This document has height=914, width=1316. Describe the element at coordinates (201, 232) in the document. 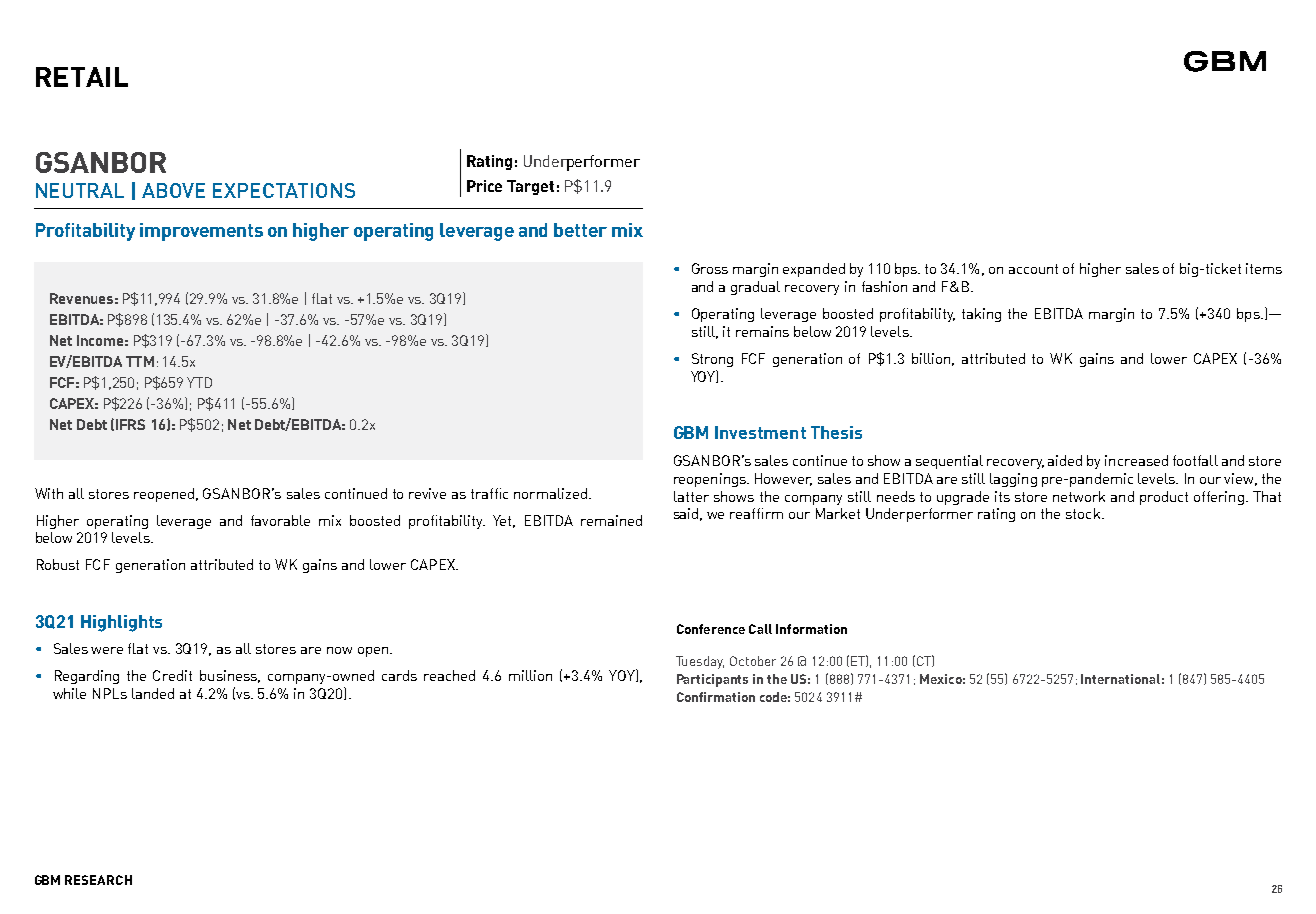

I see `improvements` at that location.
